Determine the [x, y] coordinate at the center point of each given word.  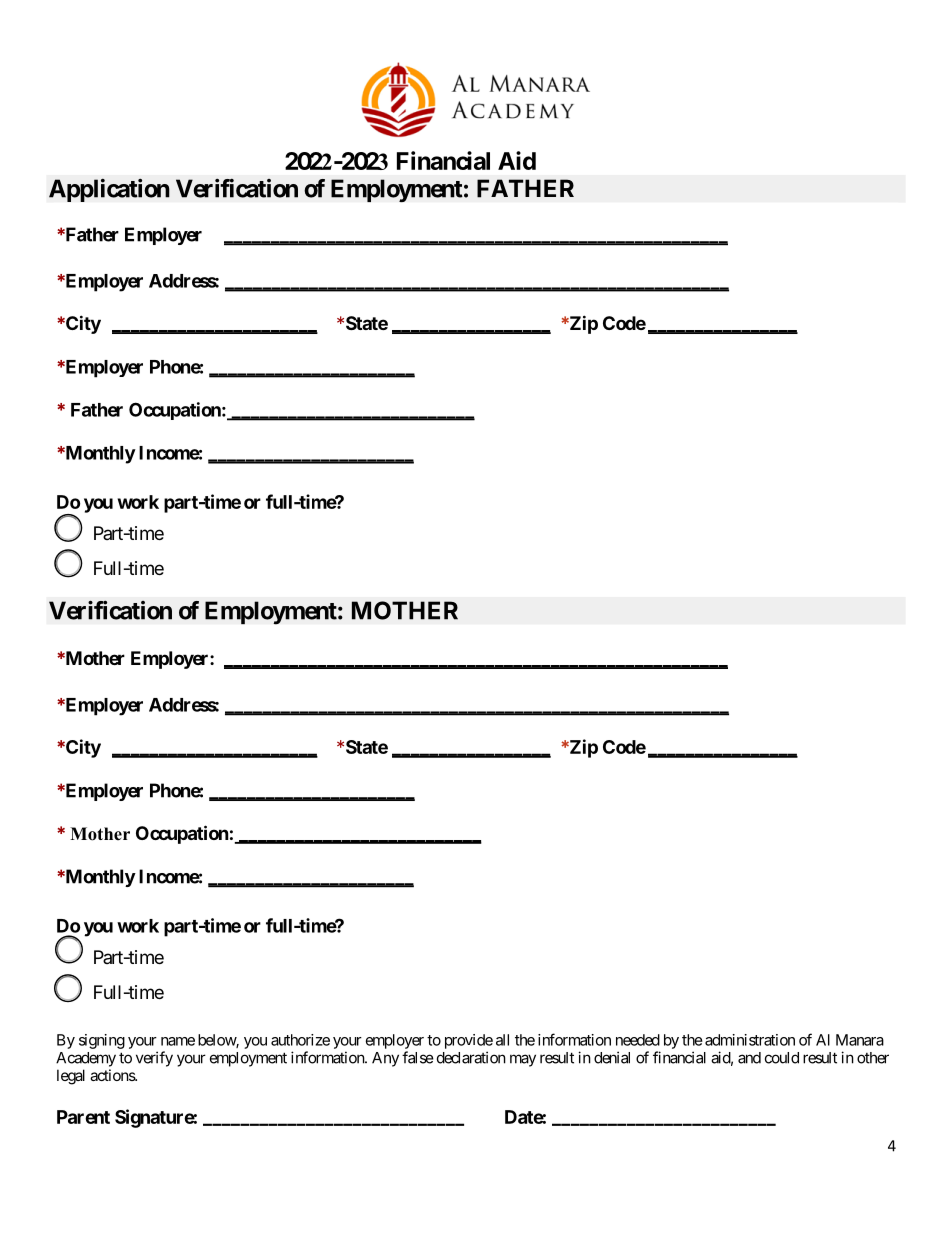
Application [109, 190]
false [418, 1057]
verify [154, 1059]
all [502, 1040]
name [178, 1041]
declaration [471, 1057]
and [749, 1058]
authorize [300, 1040]
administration [750, 1040]
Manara [860, 1040]
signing [102, 1041]
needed [638, 1040]
